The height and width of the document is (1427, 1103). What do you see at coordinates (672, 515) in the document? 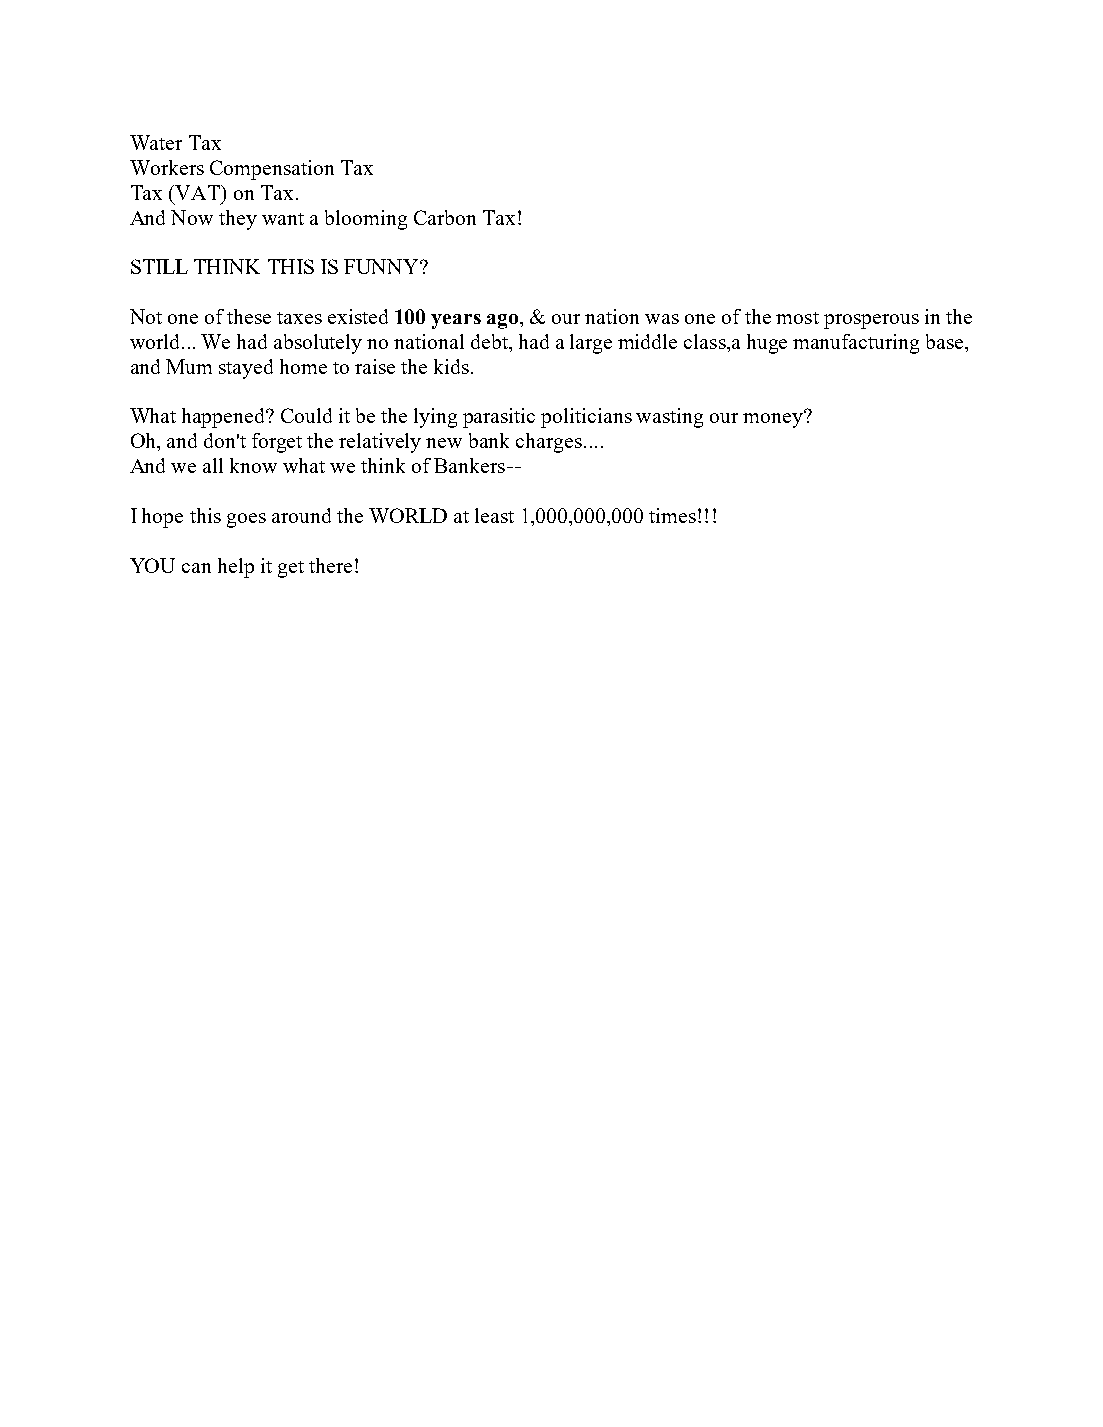
I see `times` at bounding box center [672, 515].
